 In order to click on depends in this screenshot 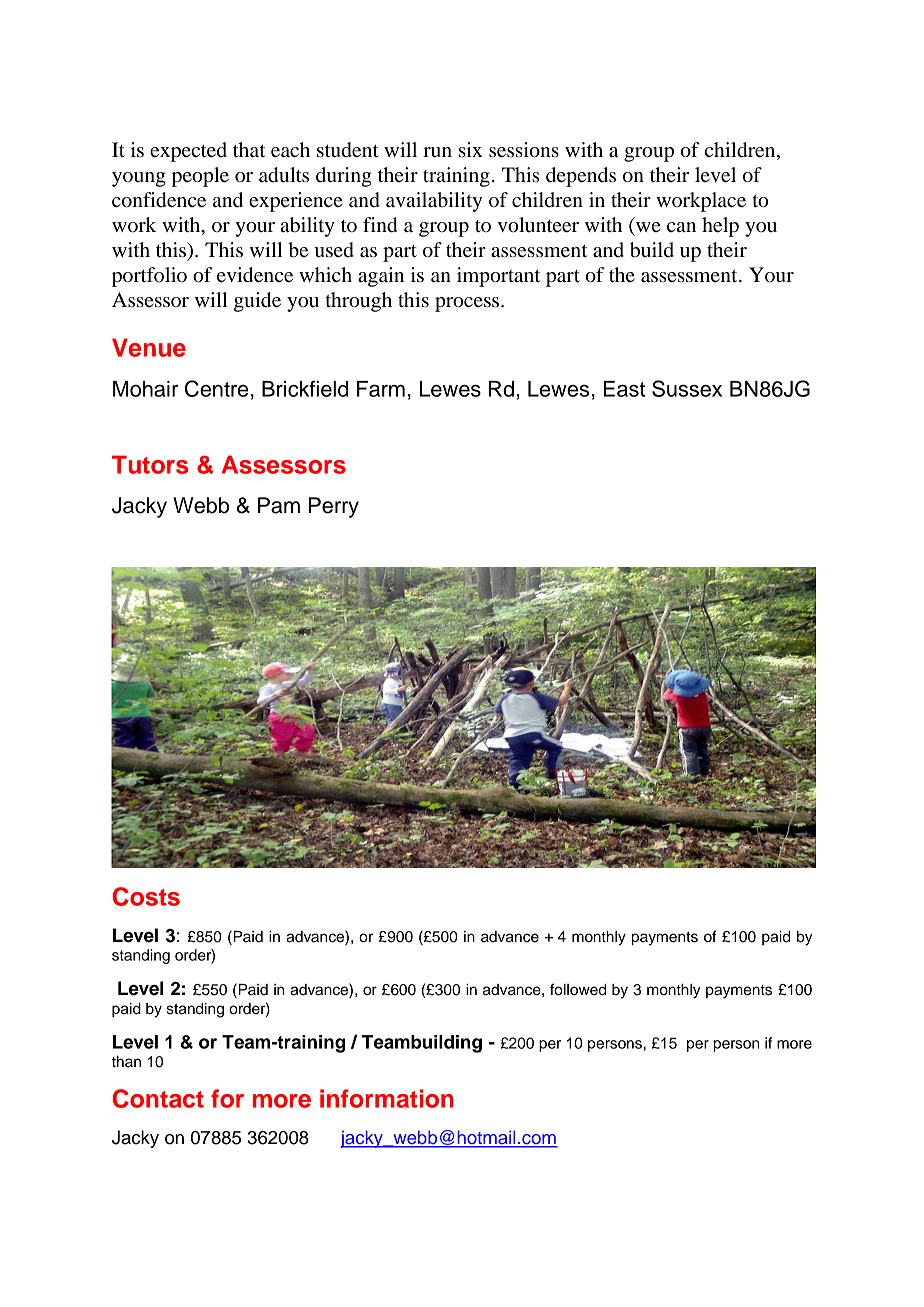, I will do `click(581, 177)`.
